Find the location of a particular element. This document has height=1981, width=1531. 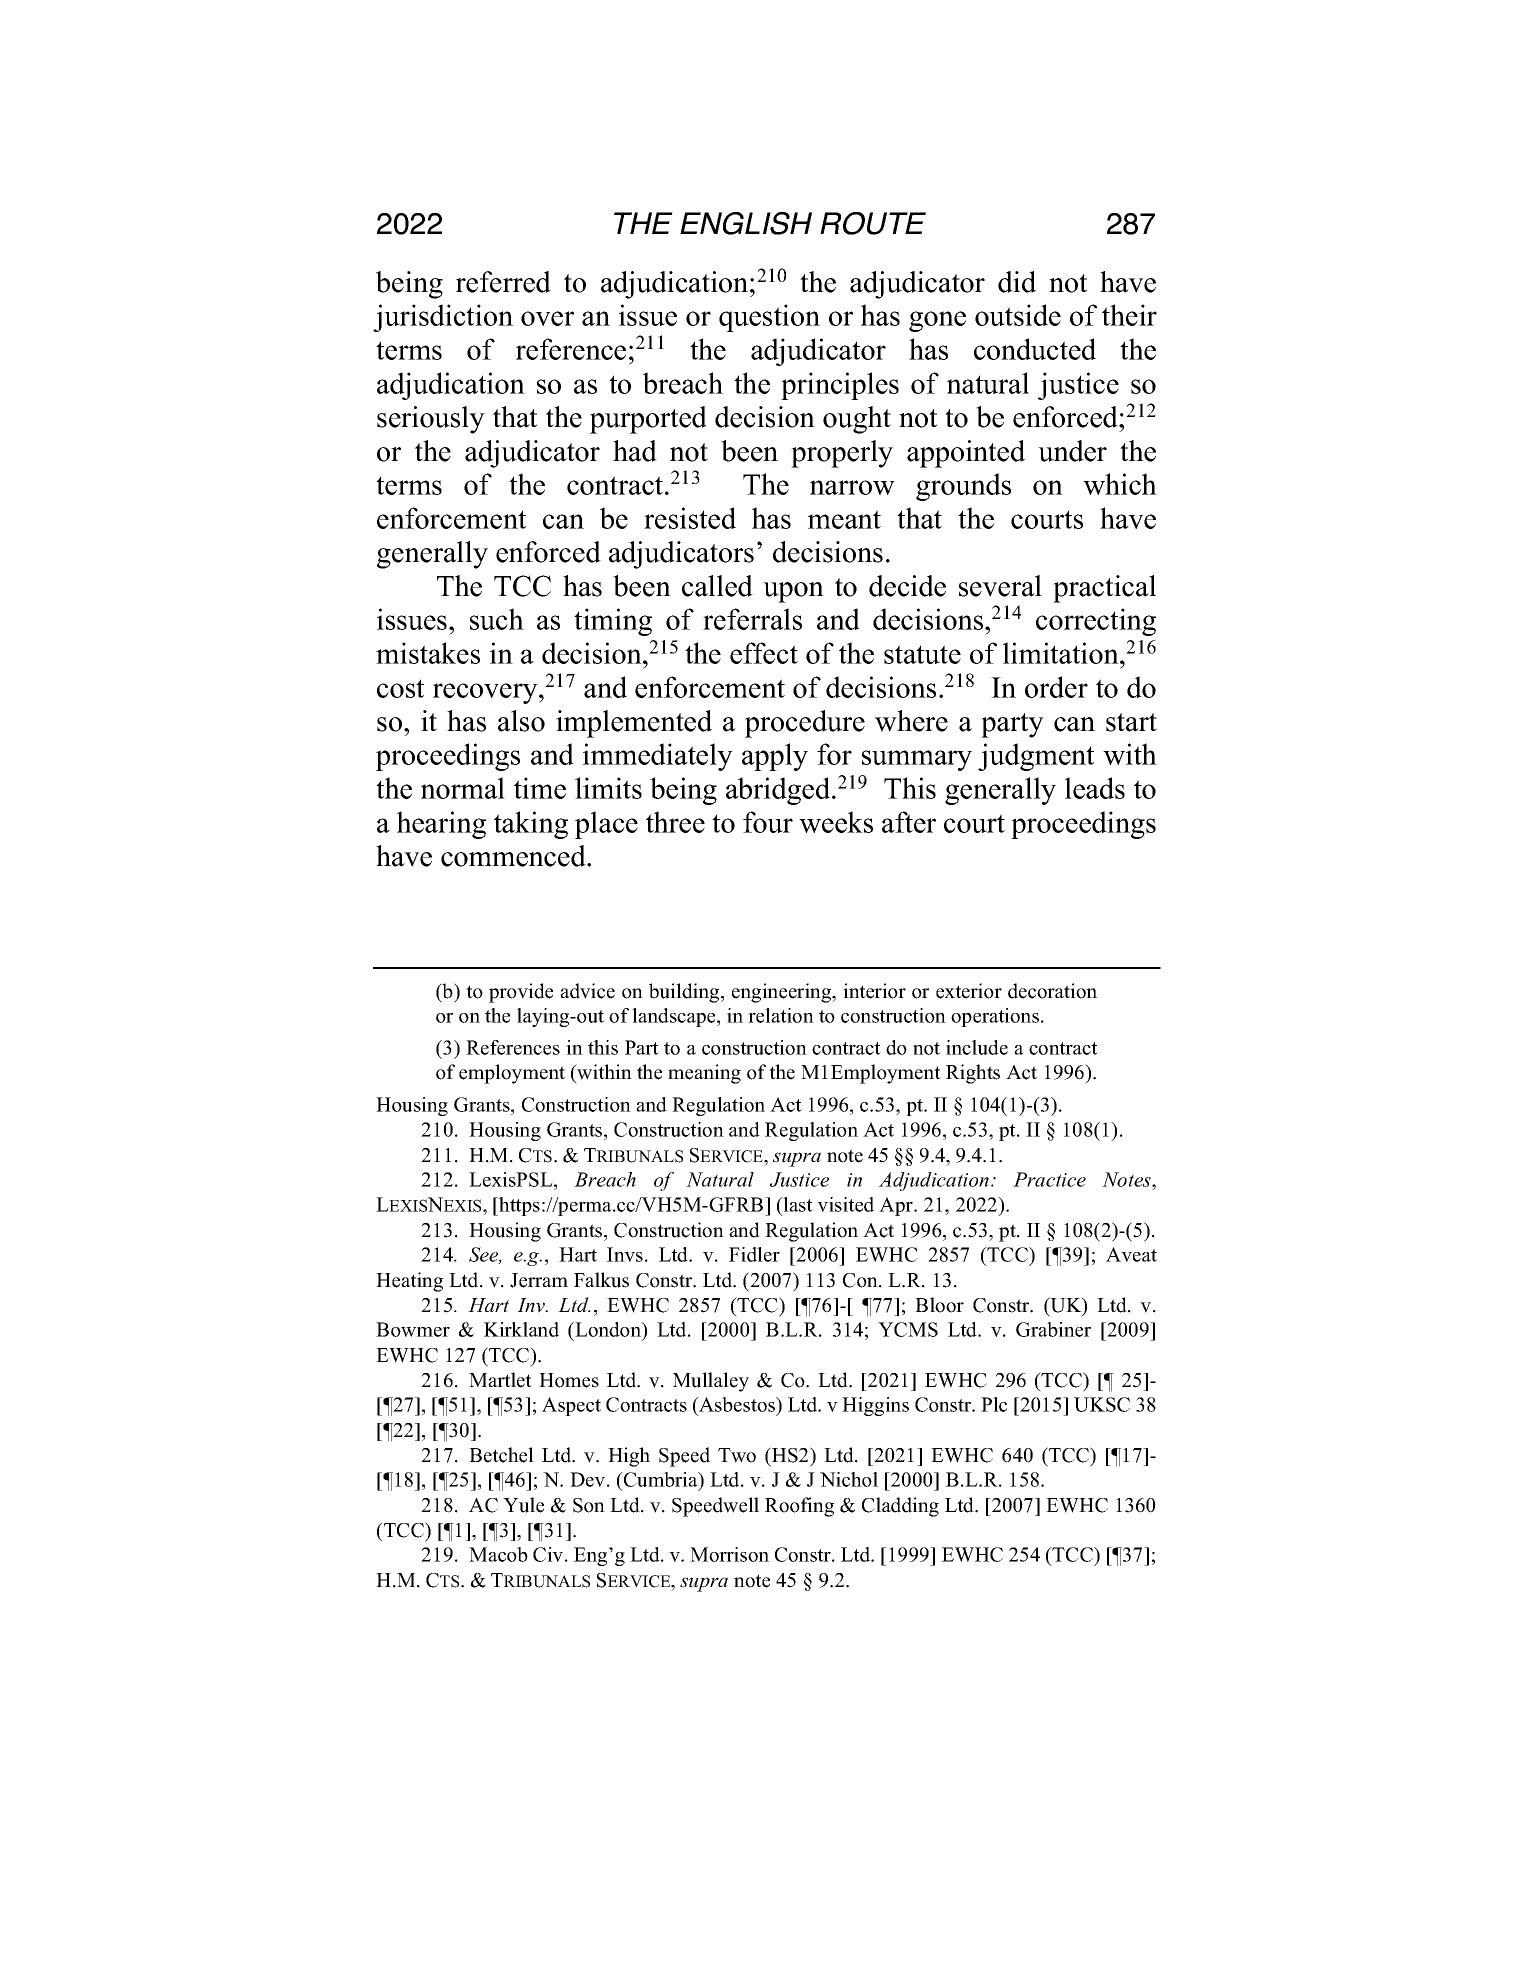

under is located at coordinates (1072, 451).
